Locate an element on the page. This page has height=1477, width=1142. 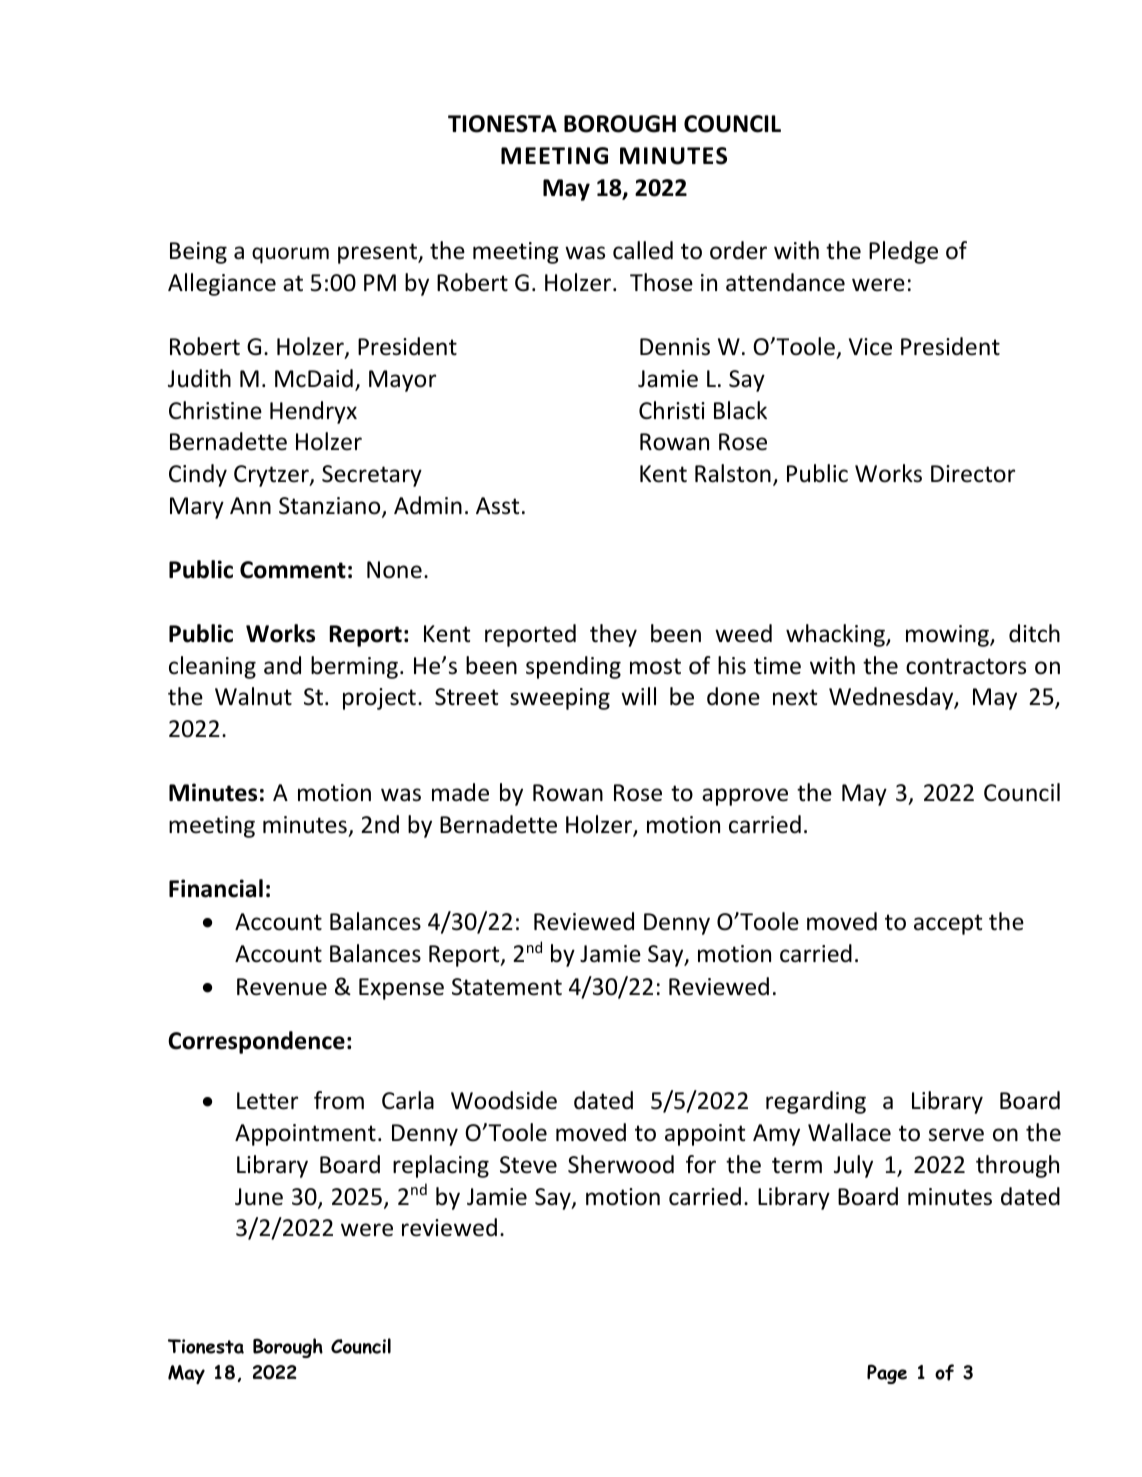
Sherwood is located at coordinates (621, 1164).
